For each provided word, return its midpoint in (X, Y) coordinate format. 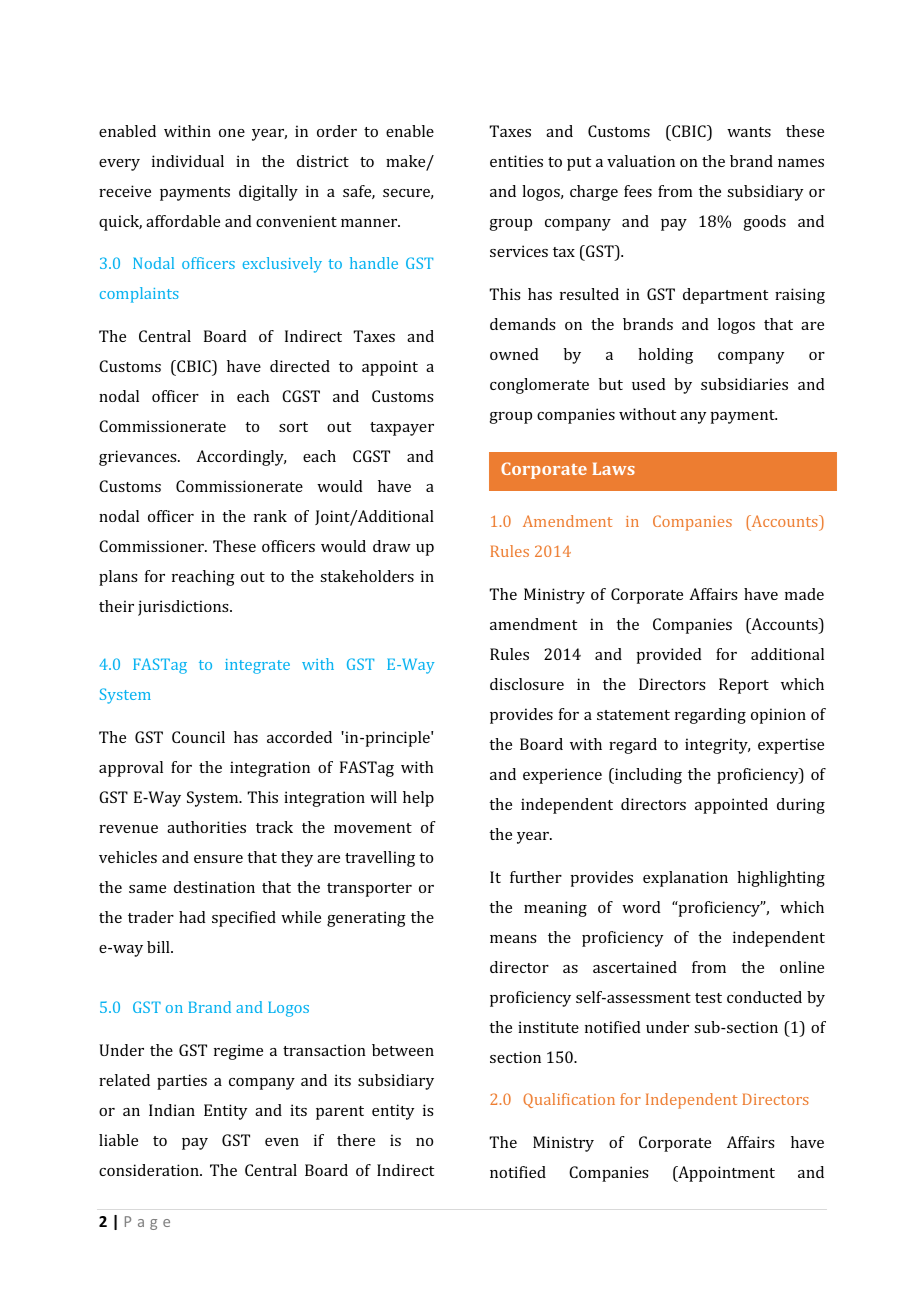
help (418, 799)
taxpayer (402, 429)
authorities (206, 827)
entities (516, 161)
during (801, 806)
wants (749, 132)
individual (188, 161)
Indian (172, 1110)
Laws (613, 468)
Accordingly (241, 458)
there (356, 1140)
